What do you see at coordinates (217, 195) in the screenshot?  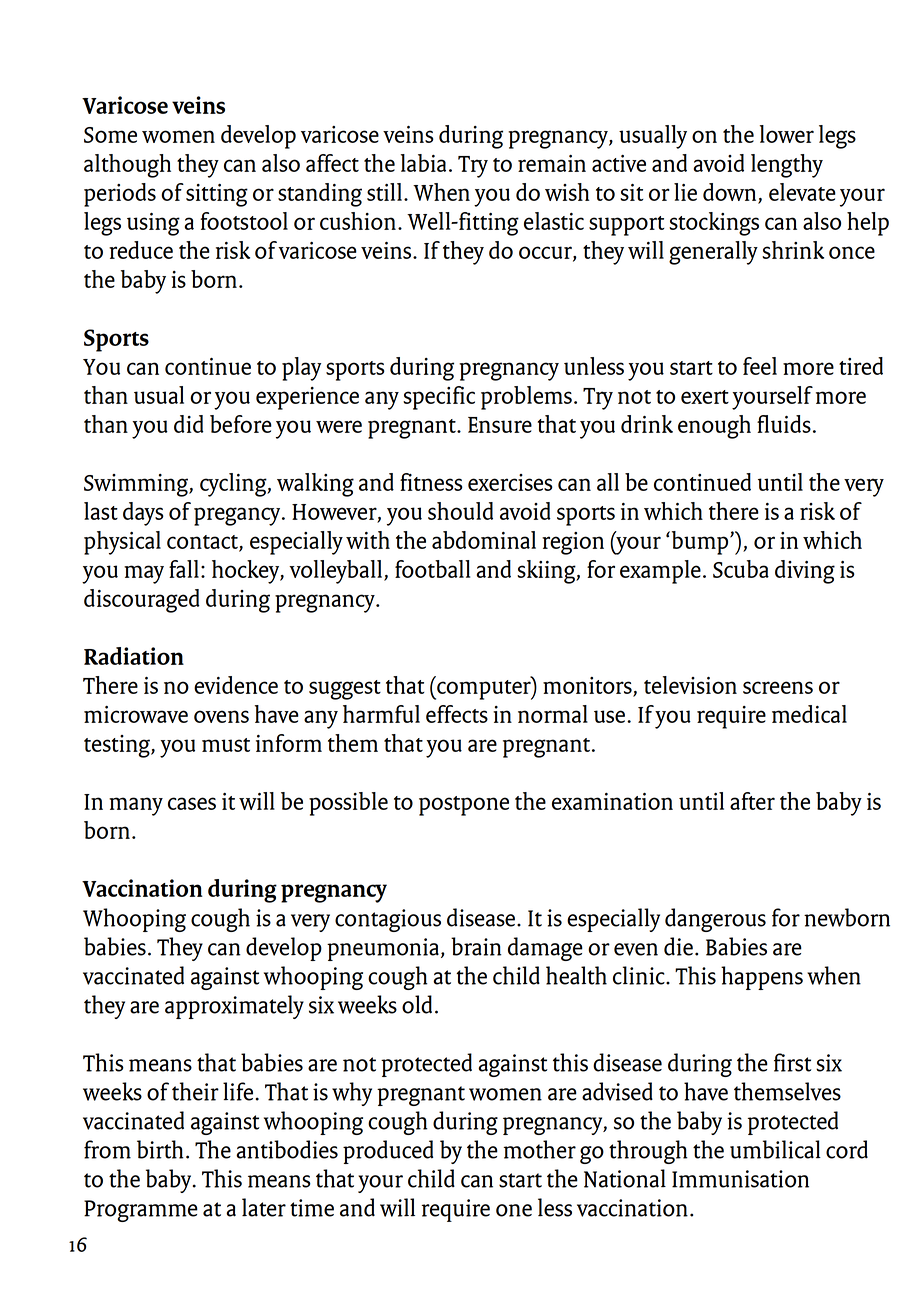 I see `sitting` at bounding box center [217, 195].
